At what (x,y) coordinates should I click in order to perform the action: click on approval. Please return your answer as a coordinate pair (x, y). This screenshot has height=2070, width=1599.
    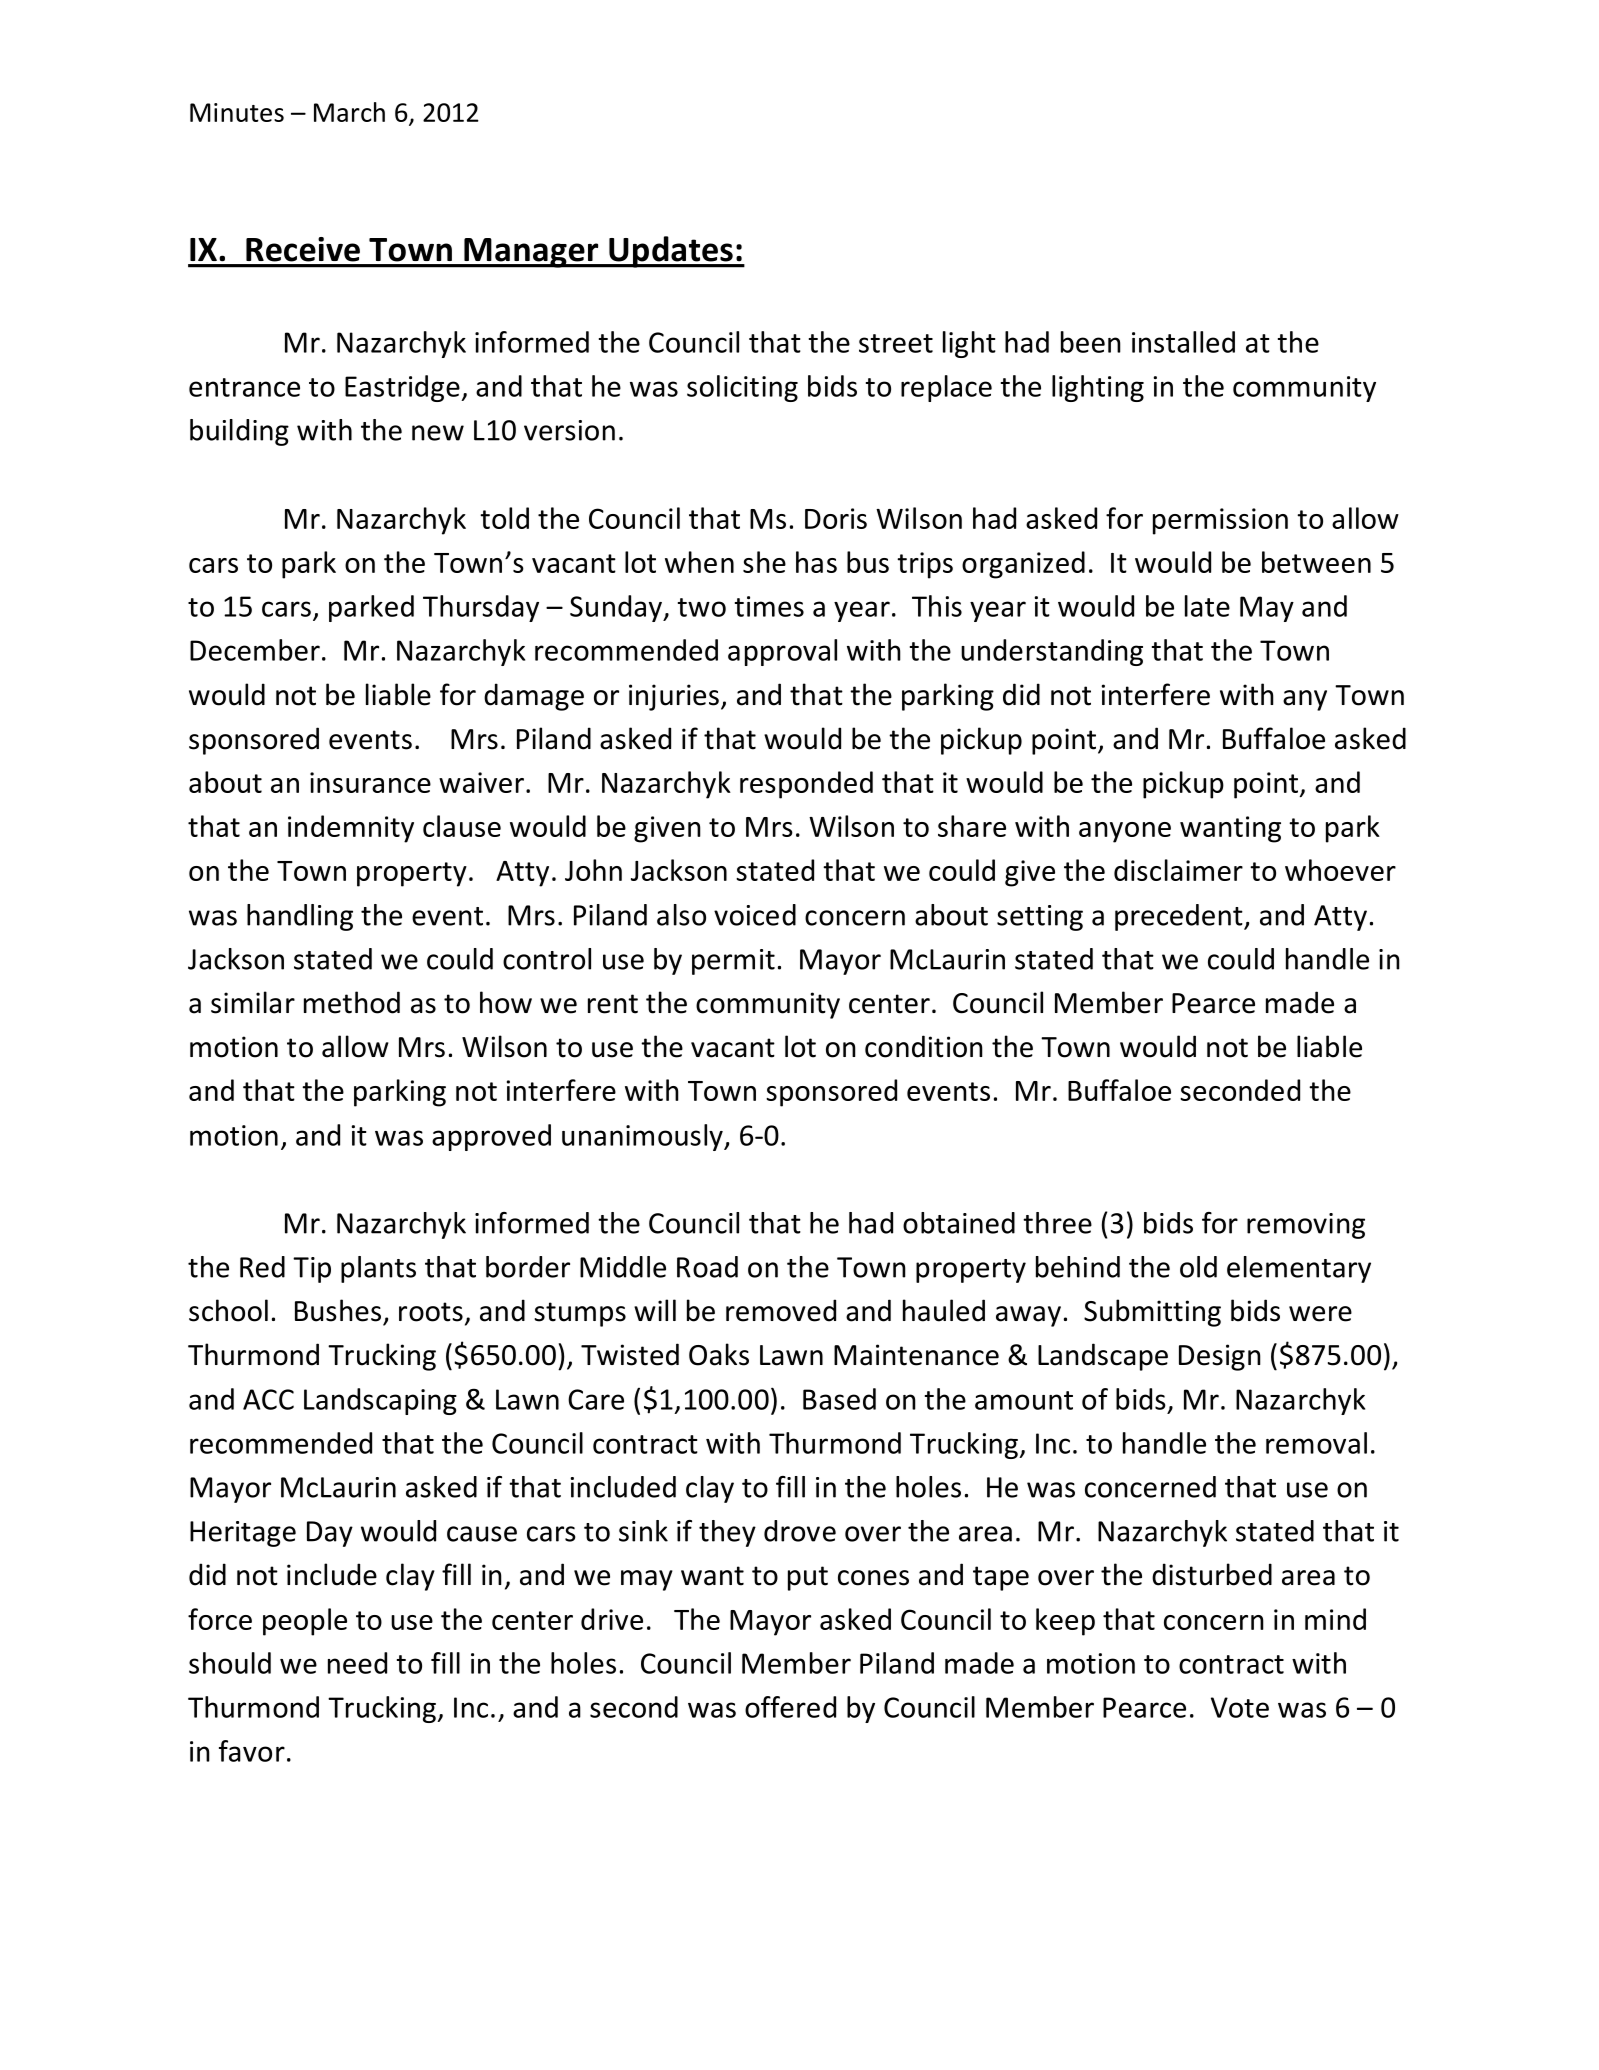
    Looking at the image, I should click on (782, 652).
